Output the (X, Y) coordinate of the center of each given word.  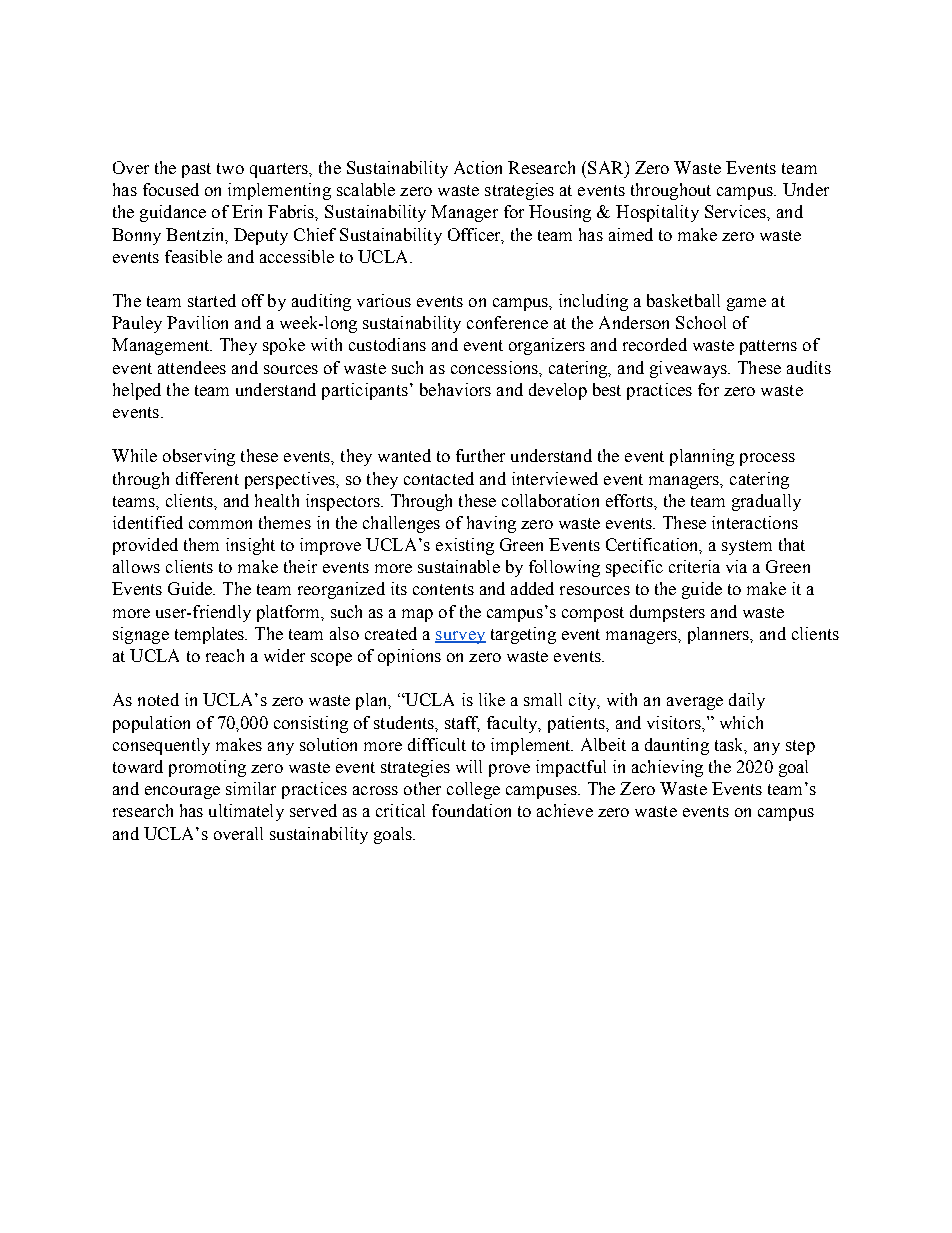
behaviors (455, 389)
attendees (192, 367)
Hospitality (657, 213)
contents (443, 589)
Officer (475, 235)
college (473, 790)
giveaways (690, 369)
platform (290, 613)
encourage (182, 792)
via (736, 566)
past (196, 170)
